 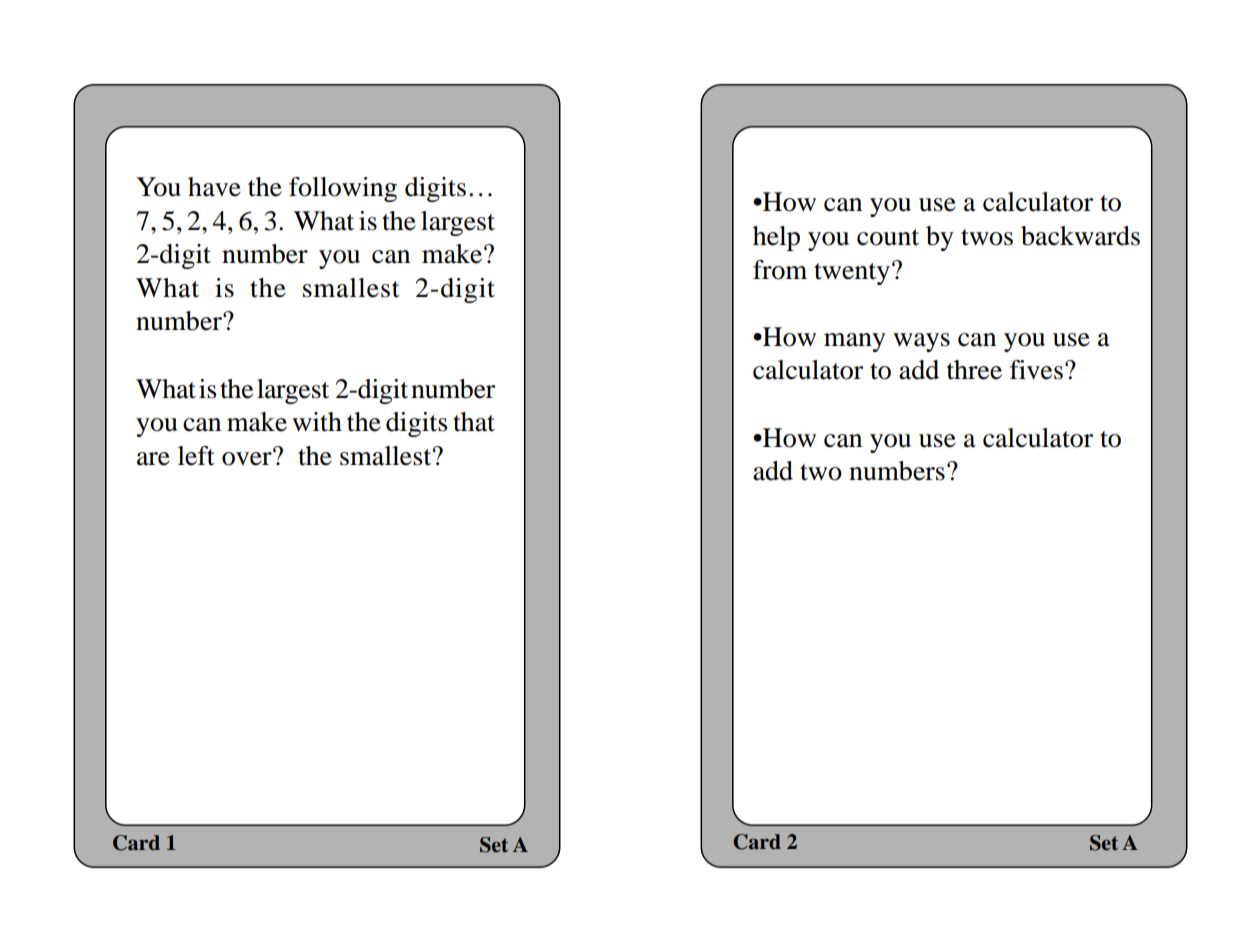 I want to click on twenty, so click(x=852, y=274).
